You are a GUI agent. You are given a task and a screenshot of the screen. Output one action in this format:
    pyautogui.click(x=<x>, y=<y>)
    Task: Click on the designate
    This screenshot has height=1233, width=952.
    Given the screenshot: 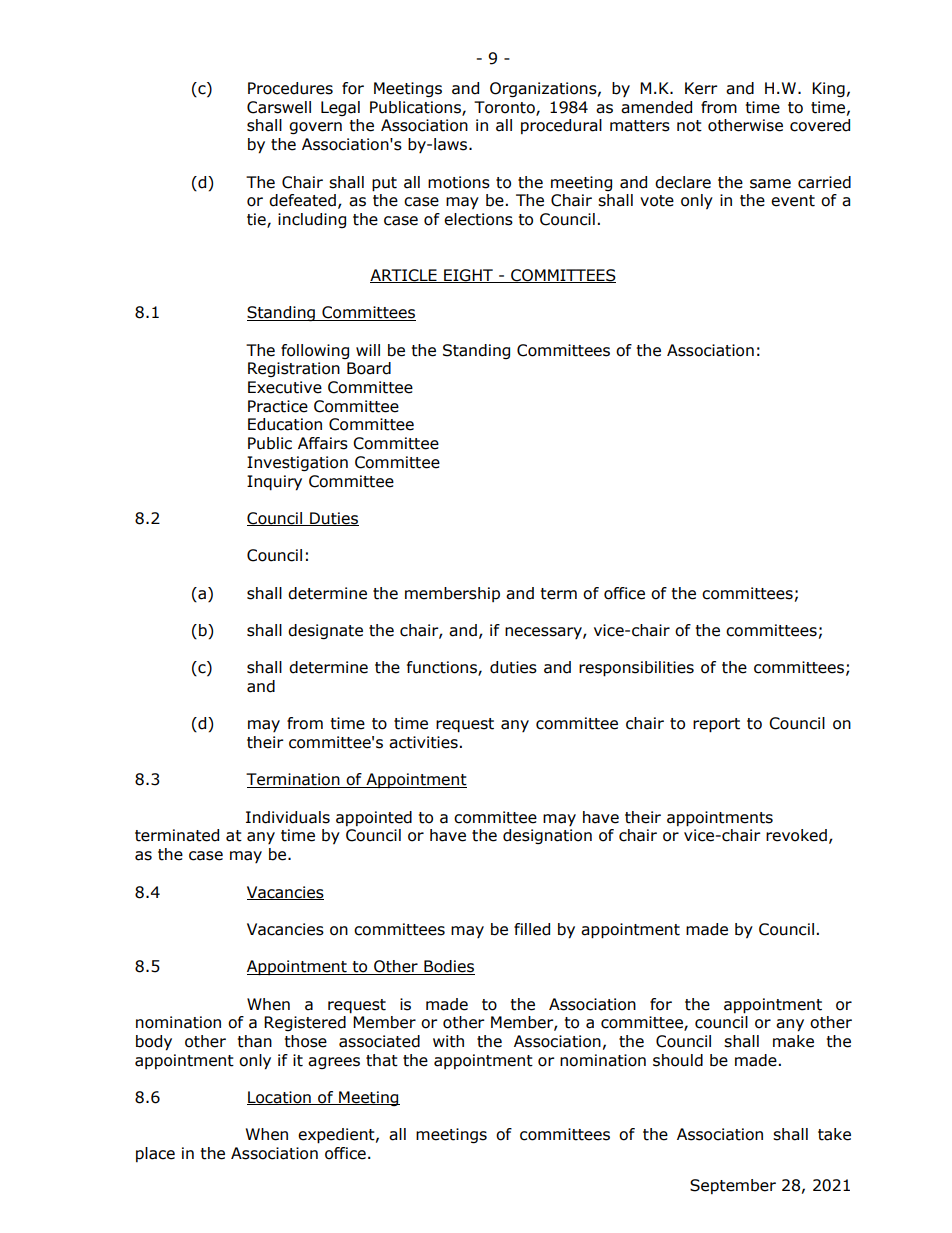 What is the action you would take?
    pyautogui.click(x=325, y=631)
